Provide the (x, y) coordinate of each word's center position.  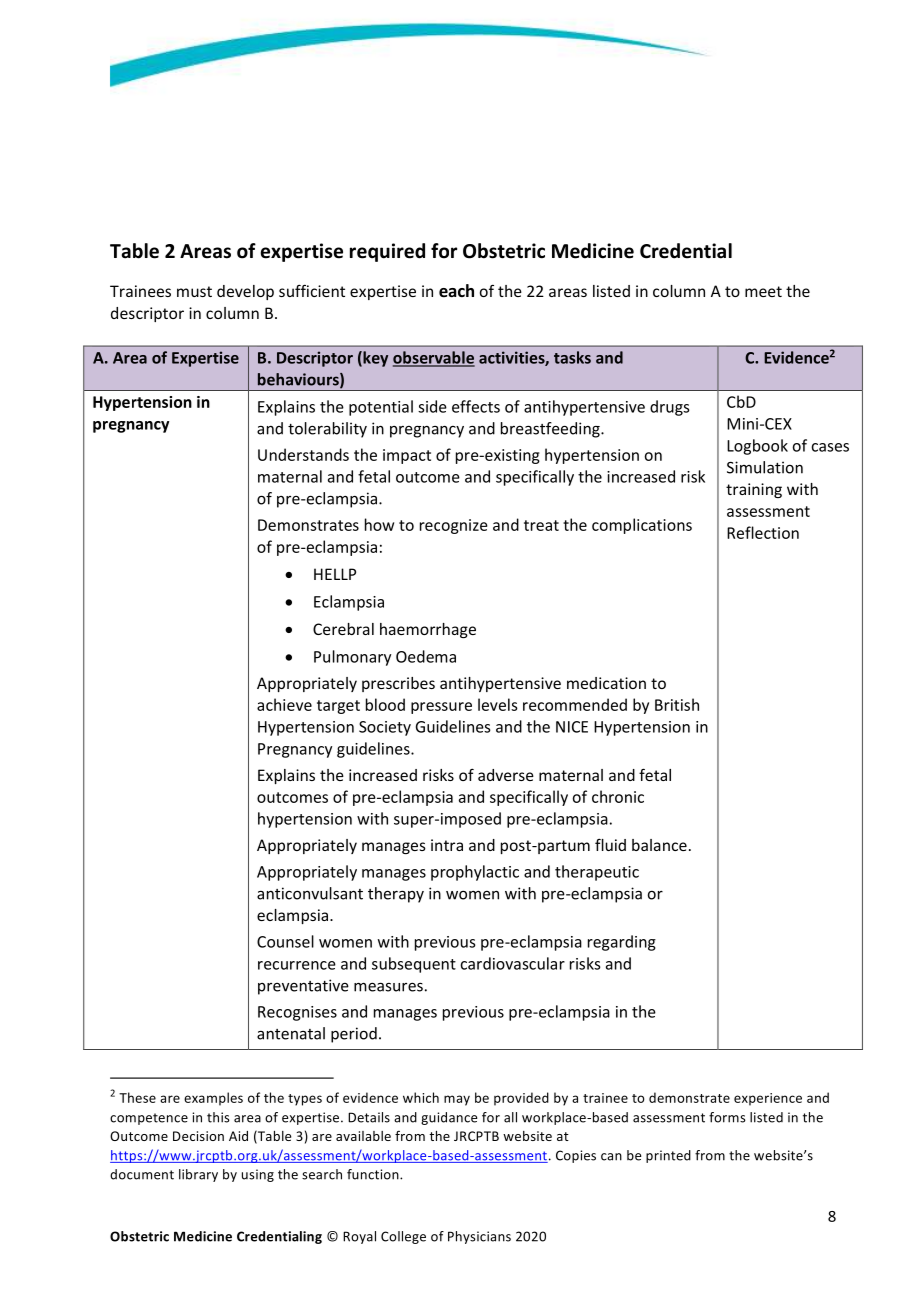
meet (763, 291)
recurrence (297, 965)
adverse (506, 775)
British (677, 704)
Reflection (763, 532)
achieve (284, 704)
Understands (303, 454)
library (198, 1175)
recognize (454, 526)
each (456, 291)
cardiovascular (512, 963)
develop (245, 292)
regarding (622, 943)
